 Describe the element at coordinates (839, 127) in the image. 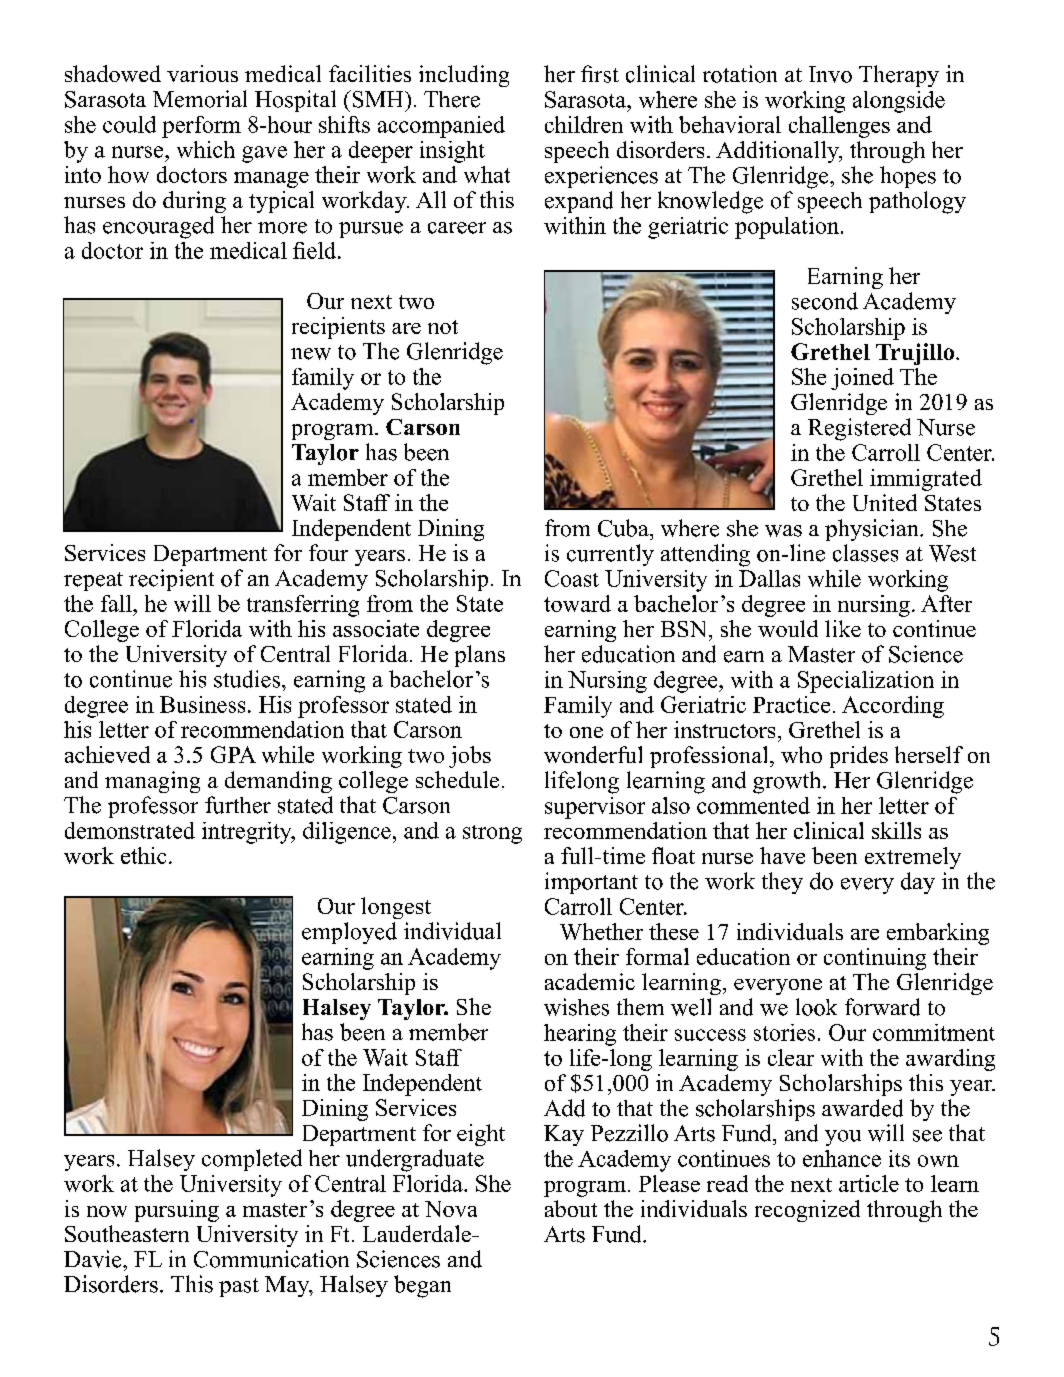

I see `challenges` at that location.
